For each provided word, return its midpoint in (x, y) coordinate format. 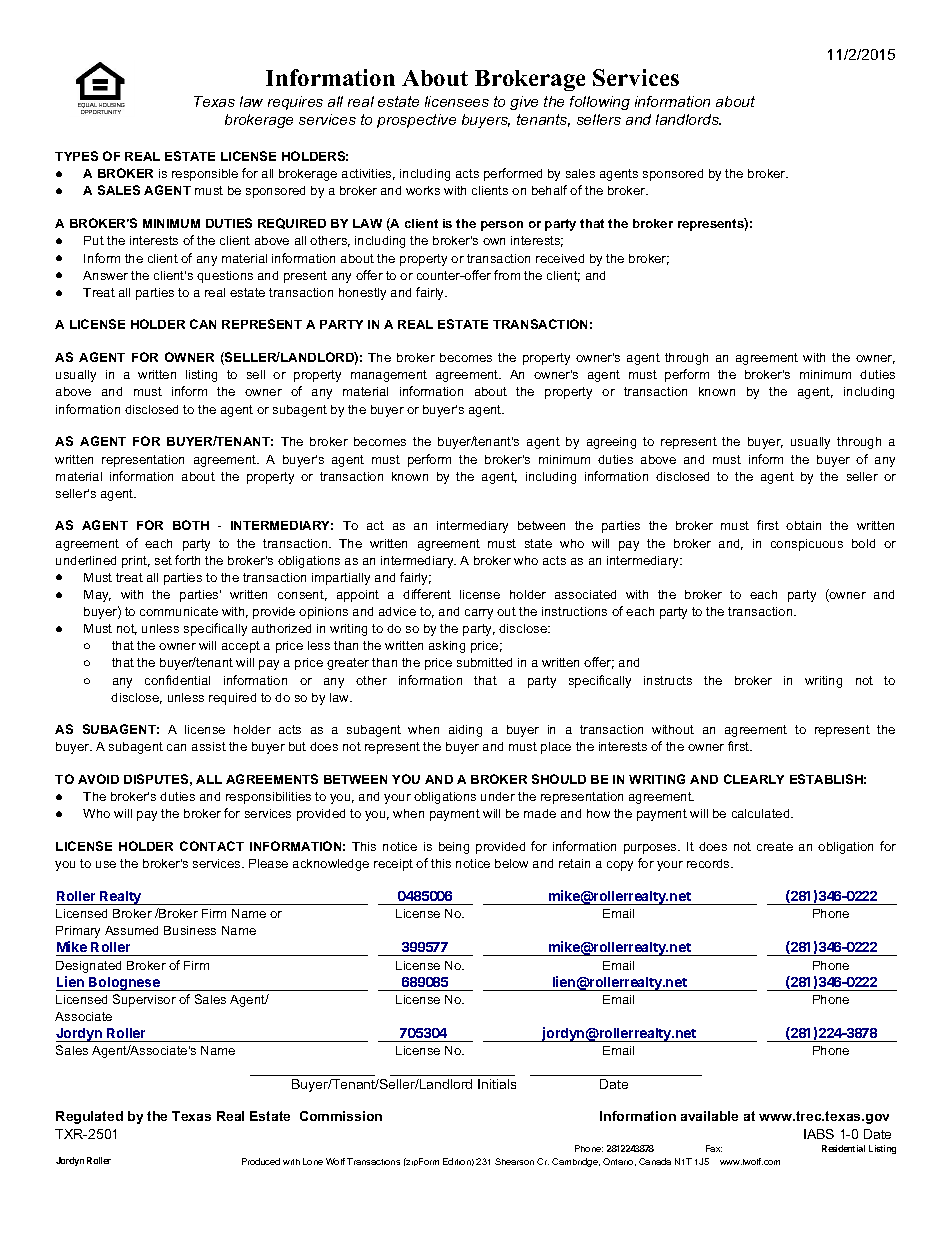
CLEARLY (754, 779)
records (709, 863)
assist (209, 746)
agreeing (611, 443)
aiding (465, 731)
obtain (803, 525)
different (427, 594)
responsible (205, 175)
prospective (416, 121)
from (507, 275)
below (511, 863)
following (600, 103)
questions (225, 277)
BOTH (191, 525)
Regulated (89, 1117)
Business (190, 930)
